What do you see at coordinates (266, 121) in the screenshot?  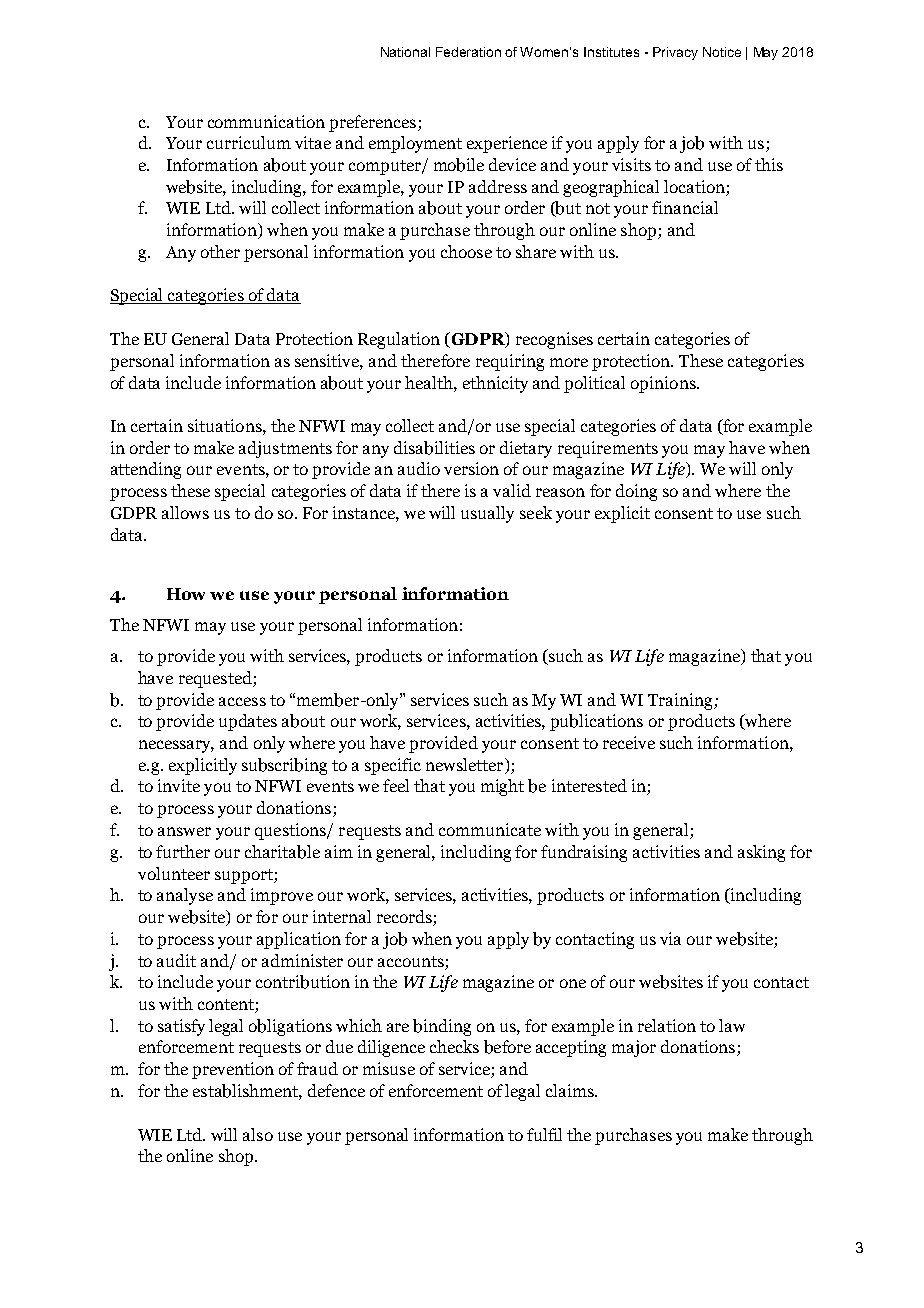 I see `communication` at bounding box center [266, 121].
